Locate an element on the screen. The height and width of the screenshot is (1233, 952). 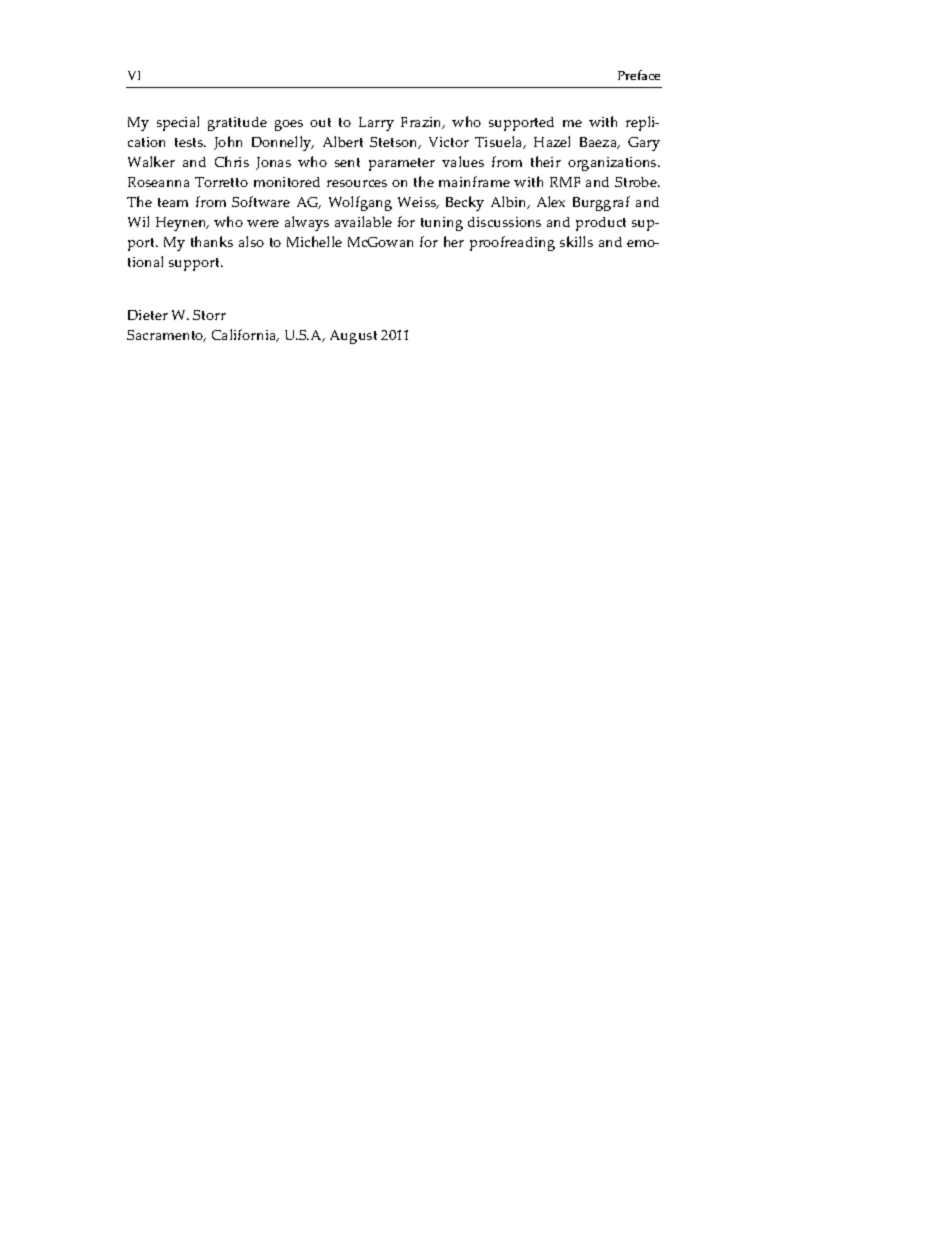
Alex is located at coordinates (551, 201).
